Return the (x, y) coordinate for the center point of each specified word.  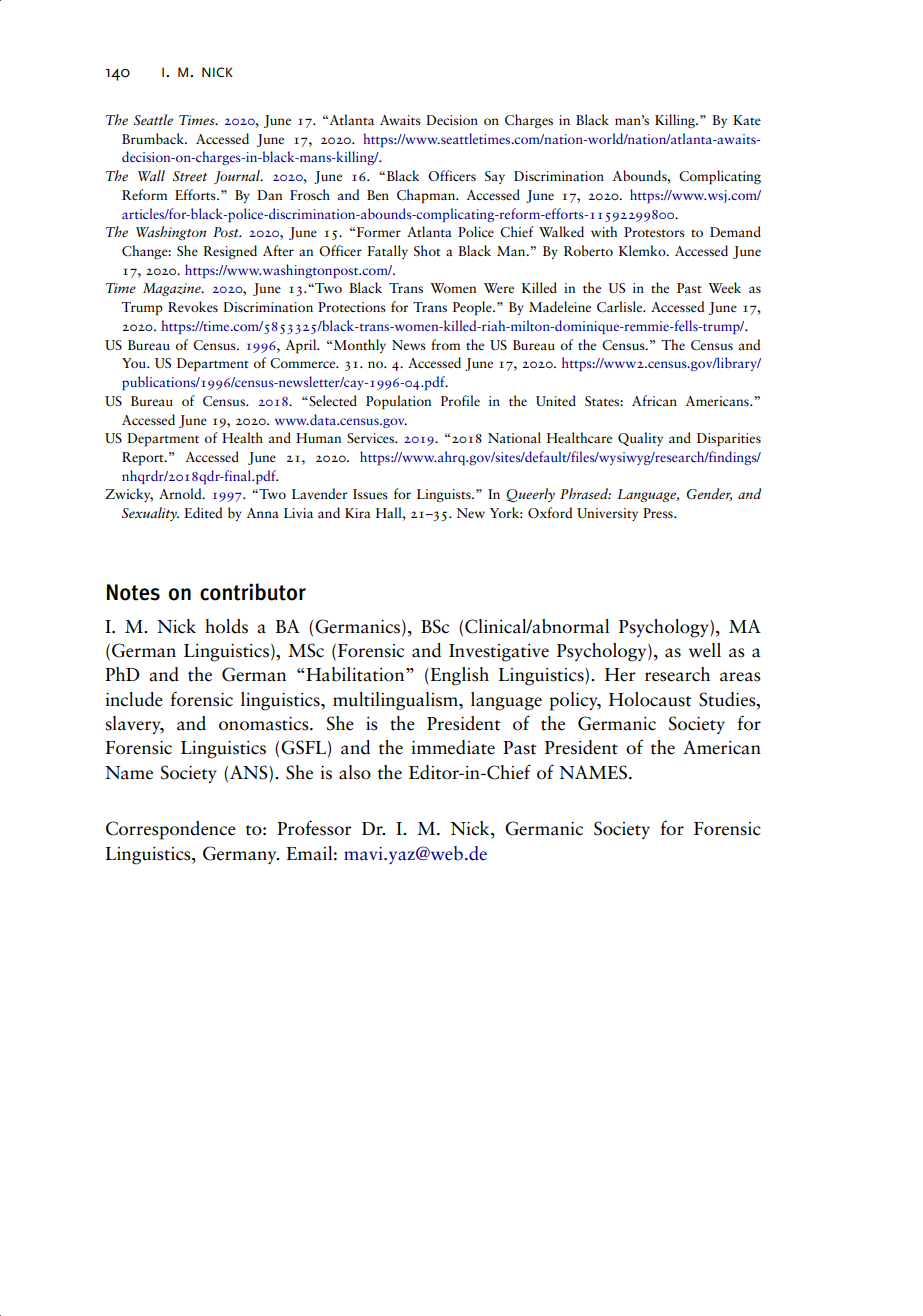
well (705, 650)
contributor (253, 592)
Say (495, 177)
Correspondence (171, 830)
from (445, 344)
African (654, 400)
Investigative (499, 653)
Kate (747, 120)
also (355, 772)
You (135, 363)
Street (190, 176)
